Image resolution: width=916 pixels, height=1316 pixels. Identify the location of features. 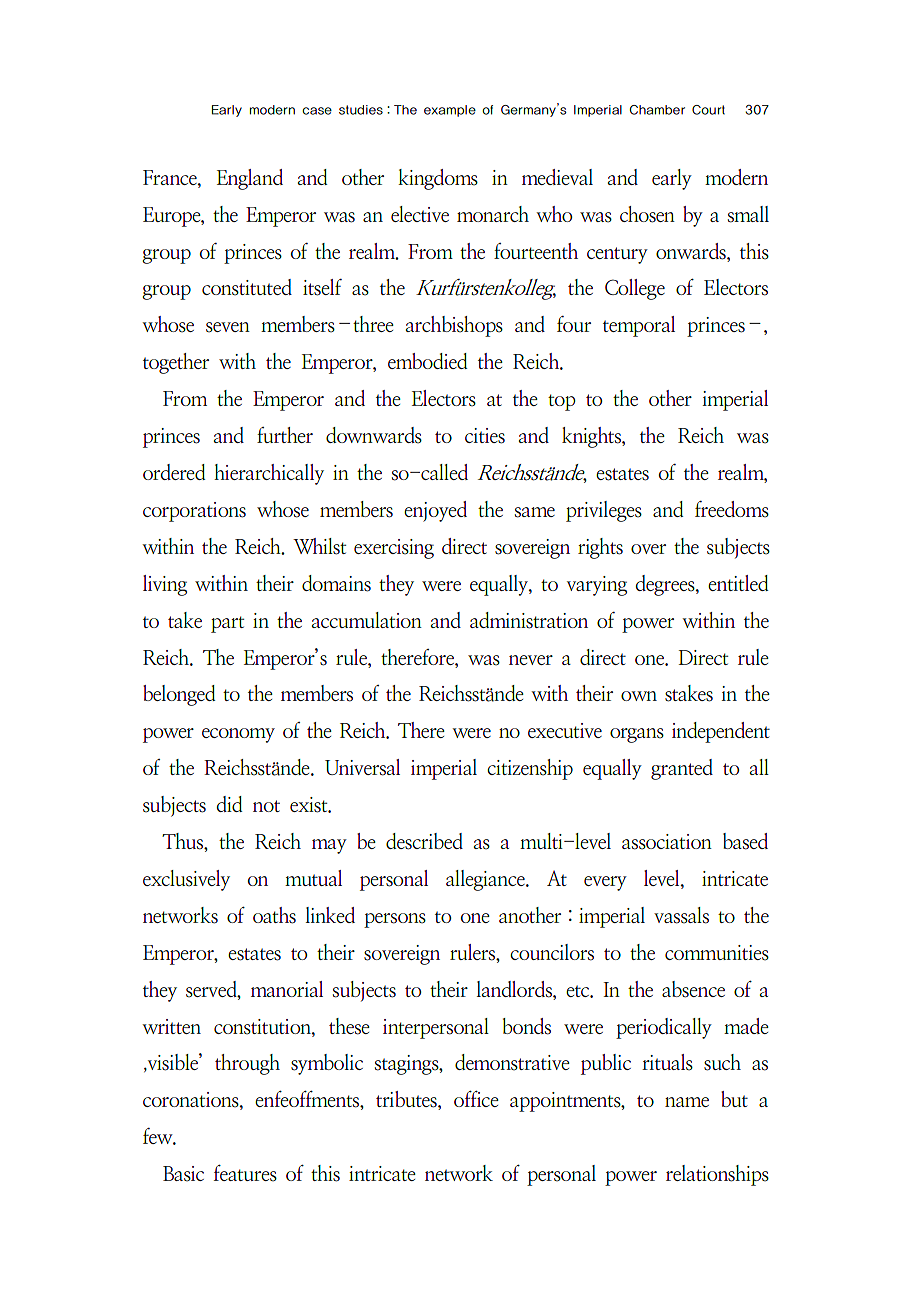
(245, 1173).
